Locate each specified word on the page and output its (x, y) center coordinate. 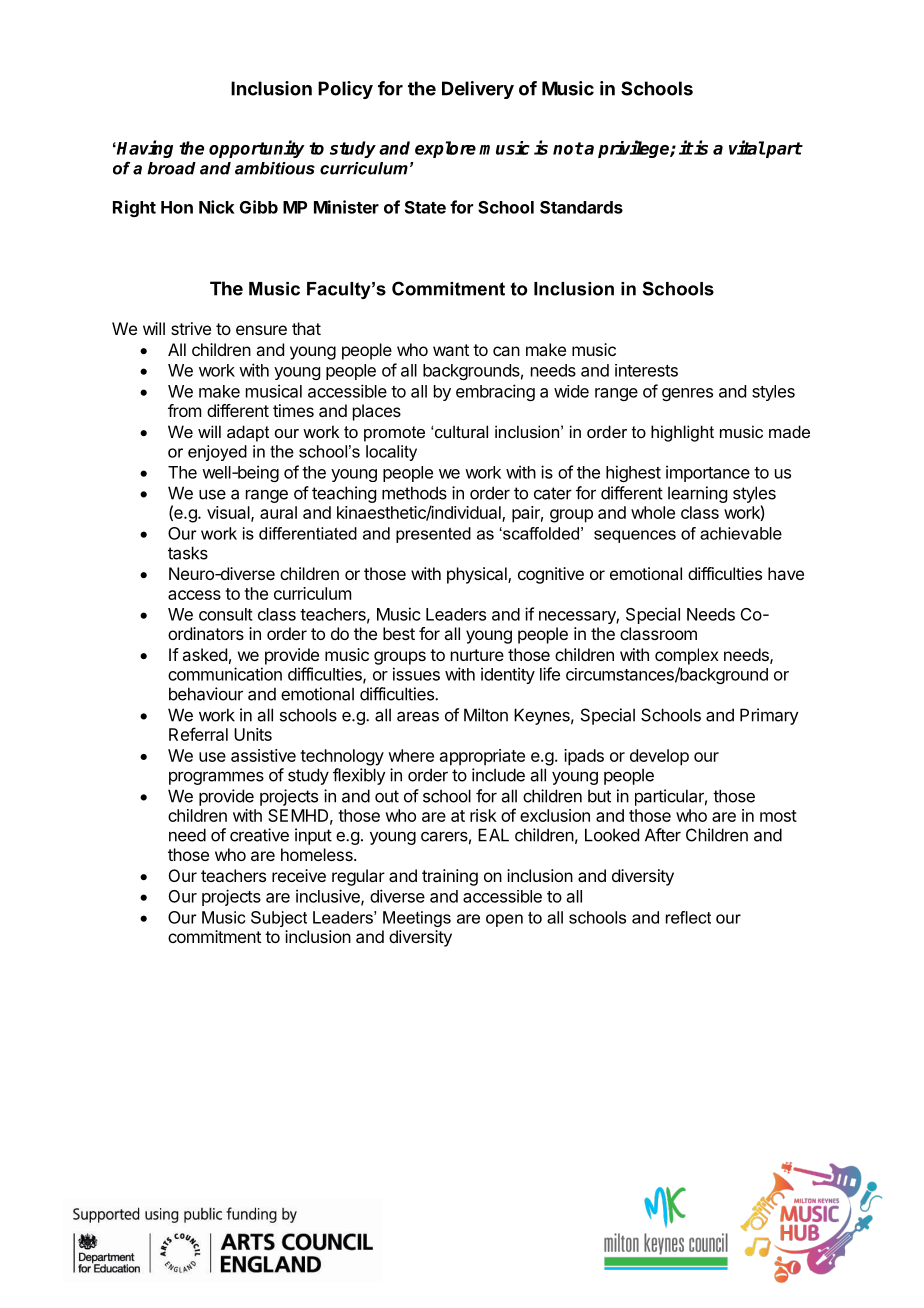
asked (204, 654)
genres (687, 394)
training (450, 877)
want (451, 350)
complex (687, 656)
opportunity (257, 149)
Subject (279, 919)
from (184, 410)
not (568, 148)
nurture (477, 655)
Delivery (478, 90)
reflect (688, 917)
